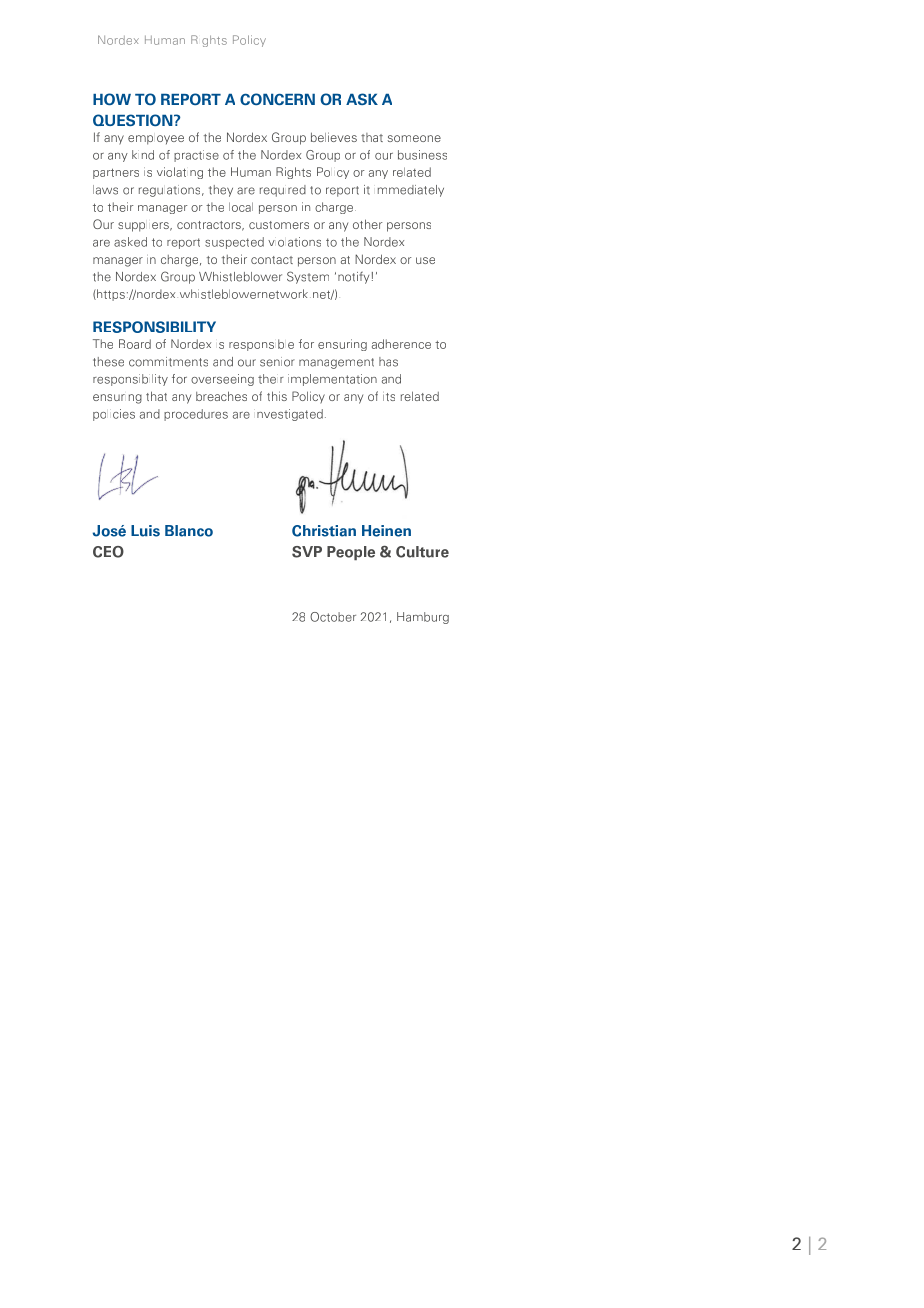 The image size is (924, 1308). I want to click on QUESTION, so click(134, 120).
